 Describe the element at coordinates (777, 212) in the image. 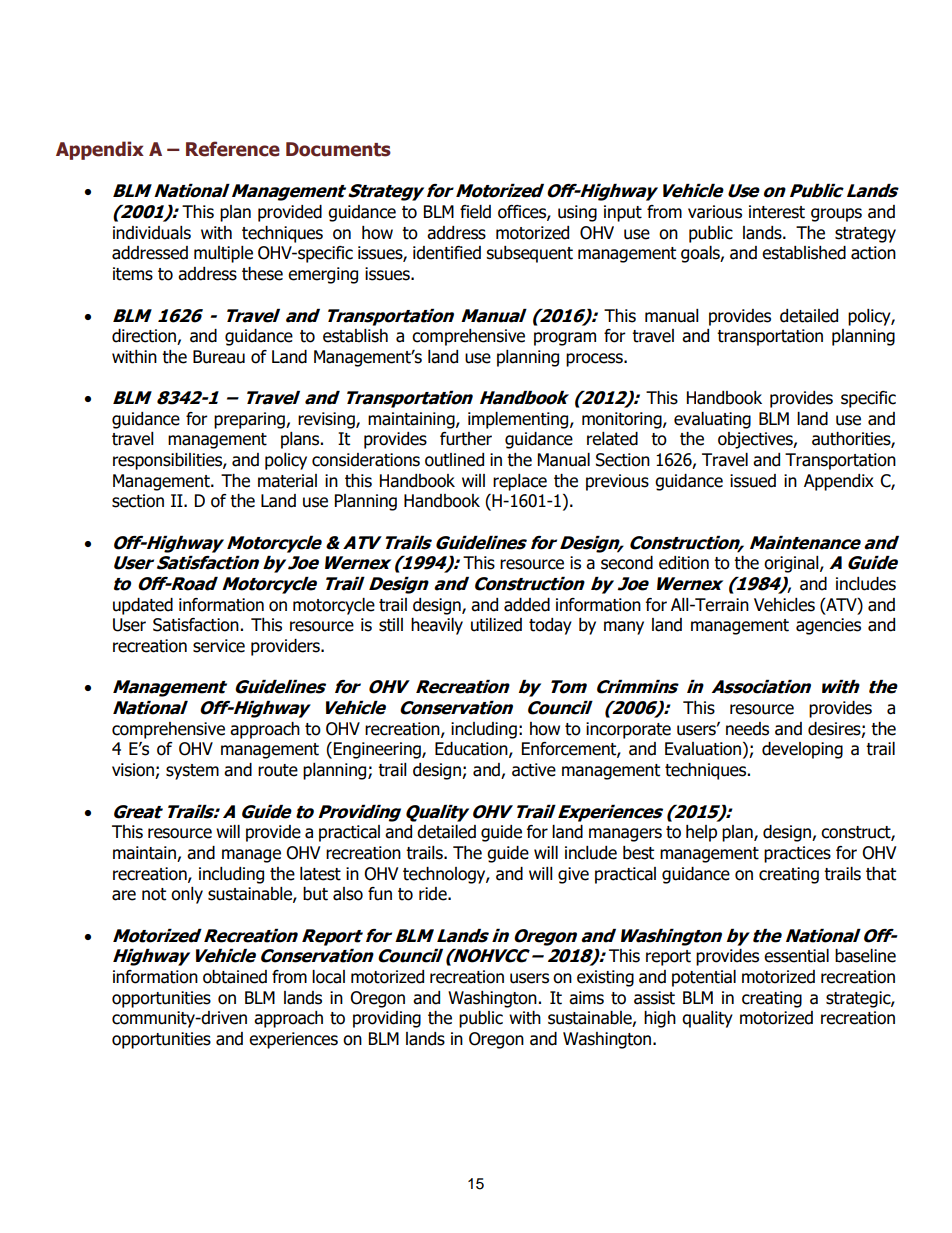

I see `interest` at that location.
